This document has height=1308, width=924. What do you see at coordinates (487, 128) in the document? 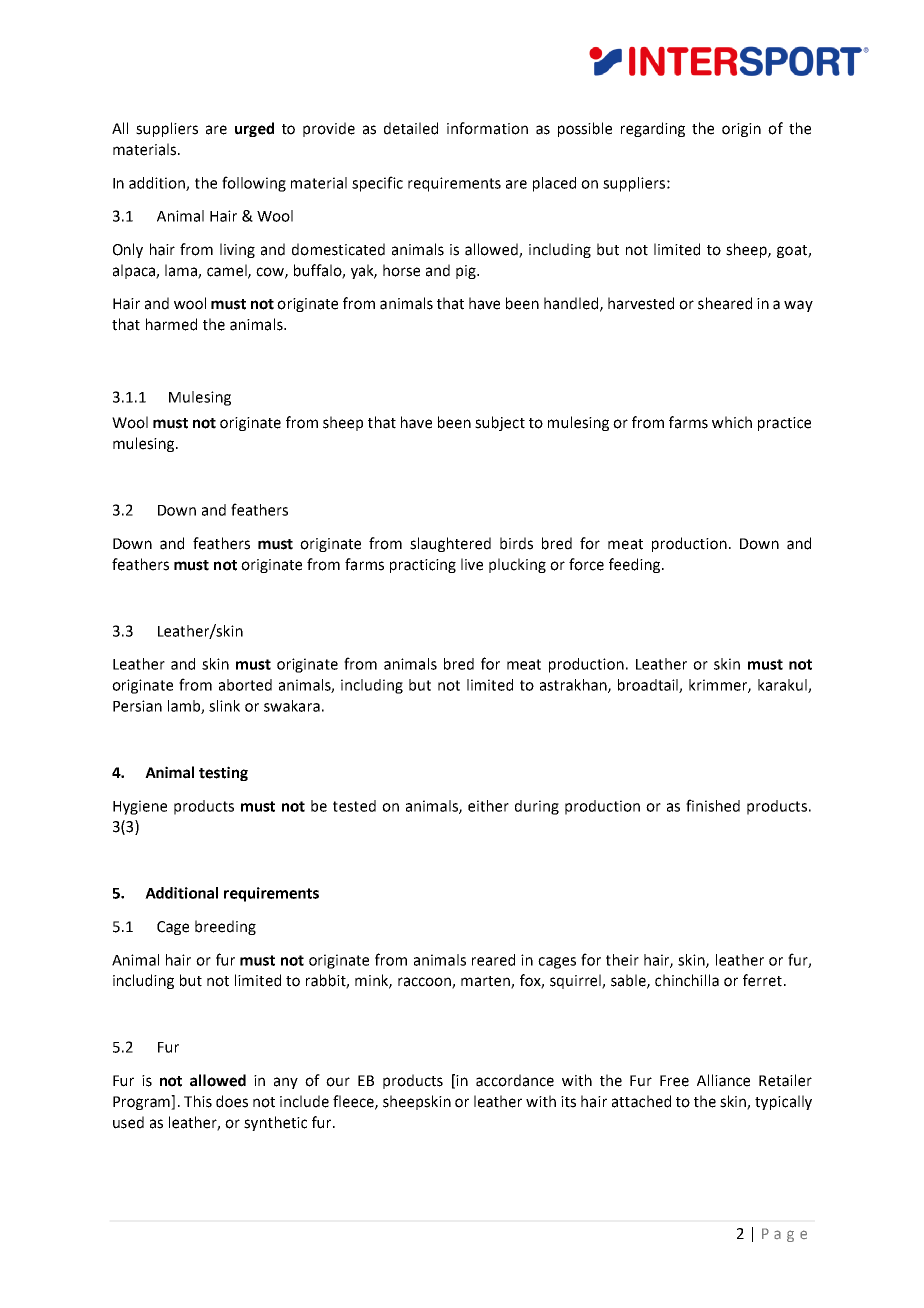
I see `information` at bounding box center [487, 128].
